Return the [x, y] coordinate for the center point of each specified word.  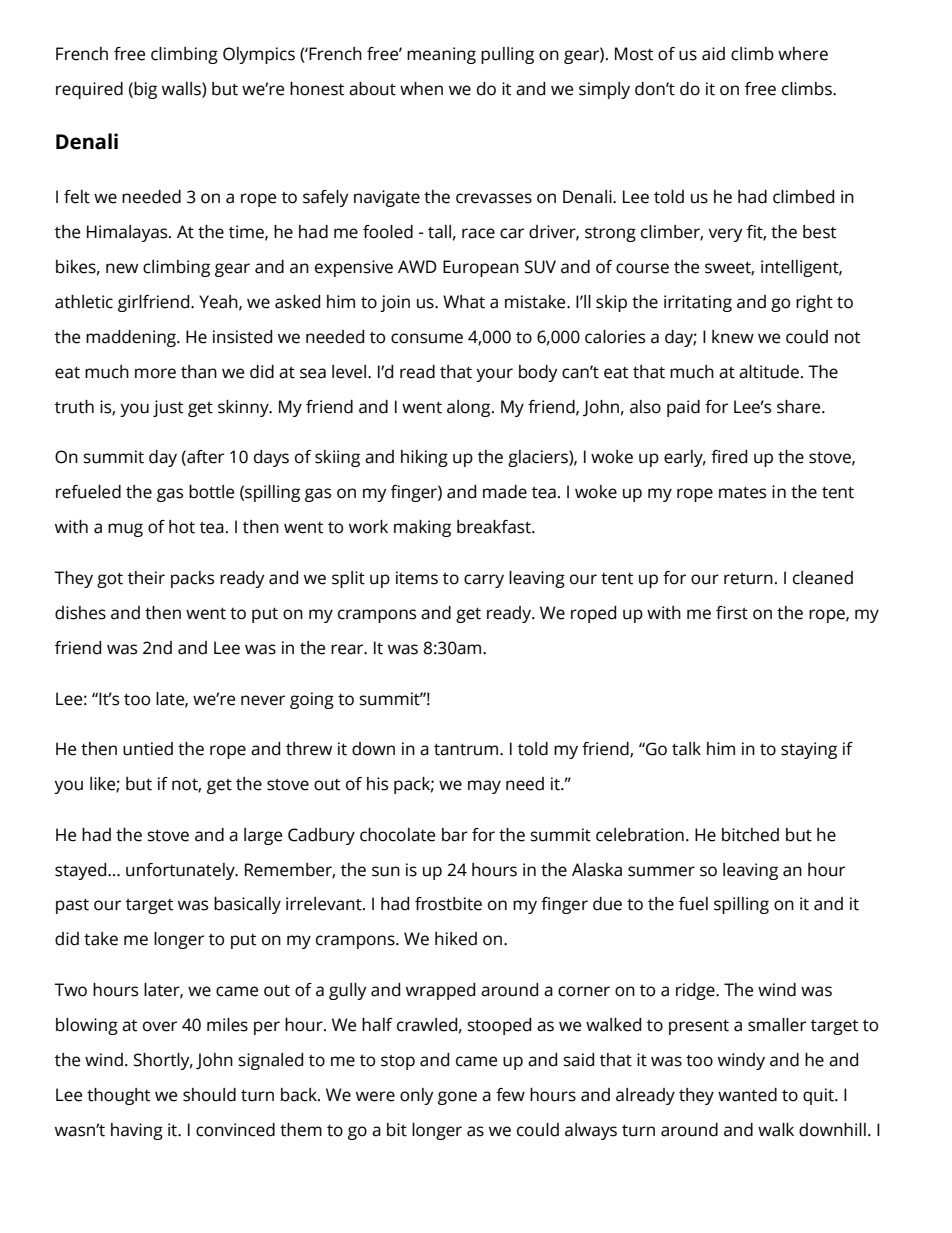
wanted [747, 1095]
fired [729, 457]
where [803, 54]
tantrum [467, 749]
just [168, 408]
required [89, 90]
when [421, 89]
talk [686, 749]
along [470, 408]
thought [118, 1096]
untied [148, 749]
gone [457, 1098]
